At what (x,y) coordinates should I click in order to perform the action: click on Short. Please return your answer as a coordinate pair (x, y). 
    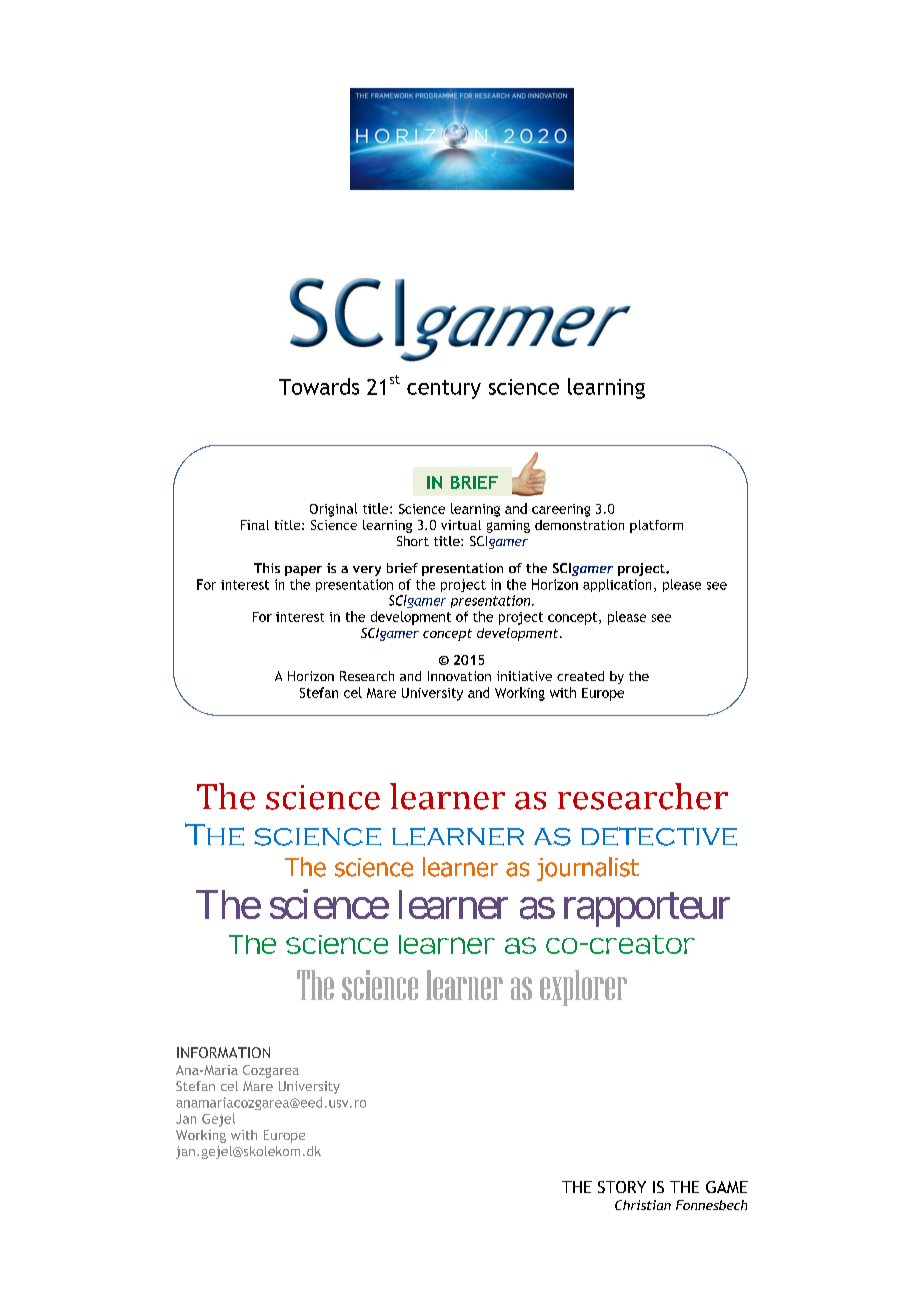
    Looking at the image, I should click on (413, 541).
